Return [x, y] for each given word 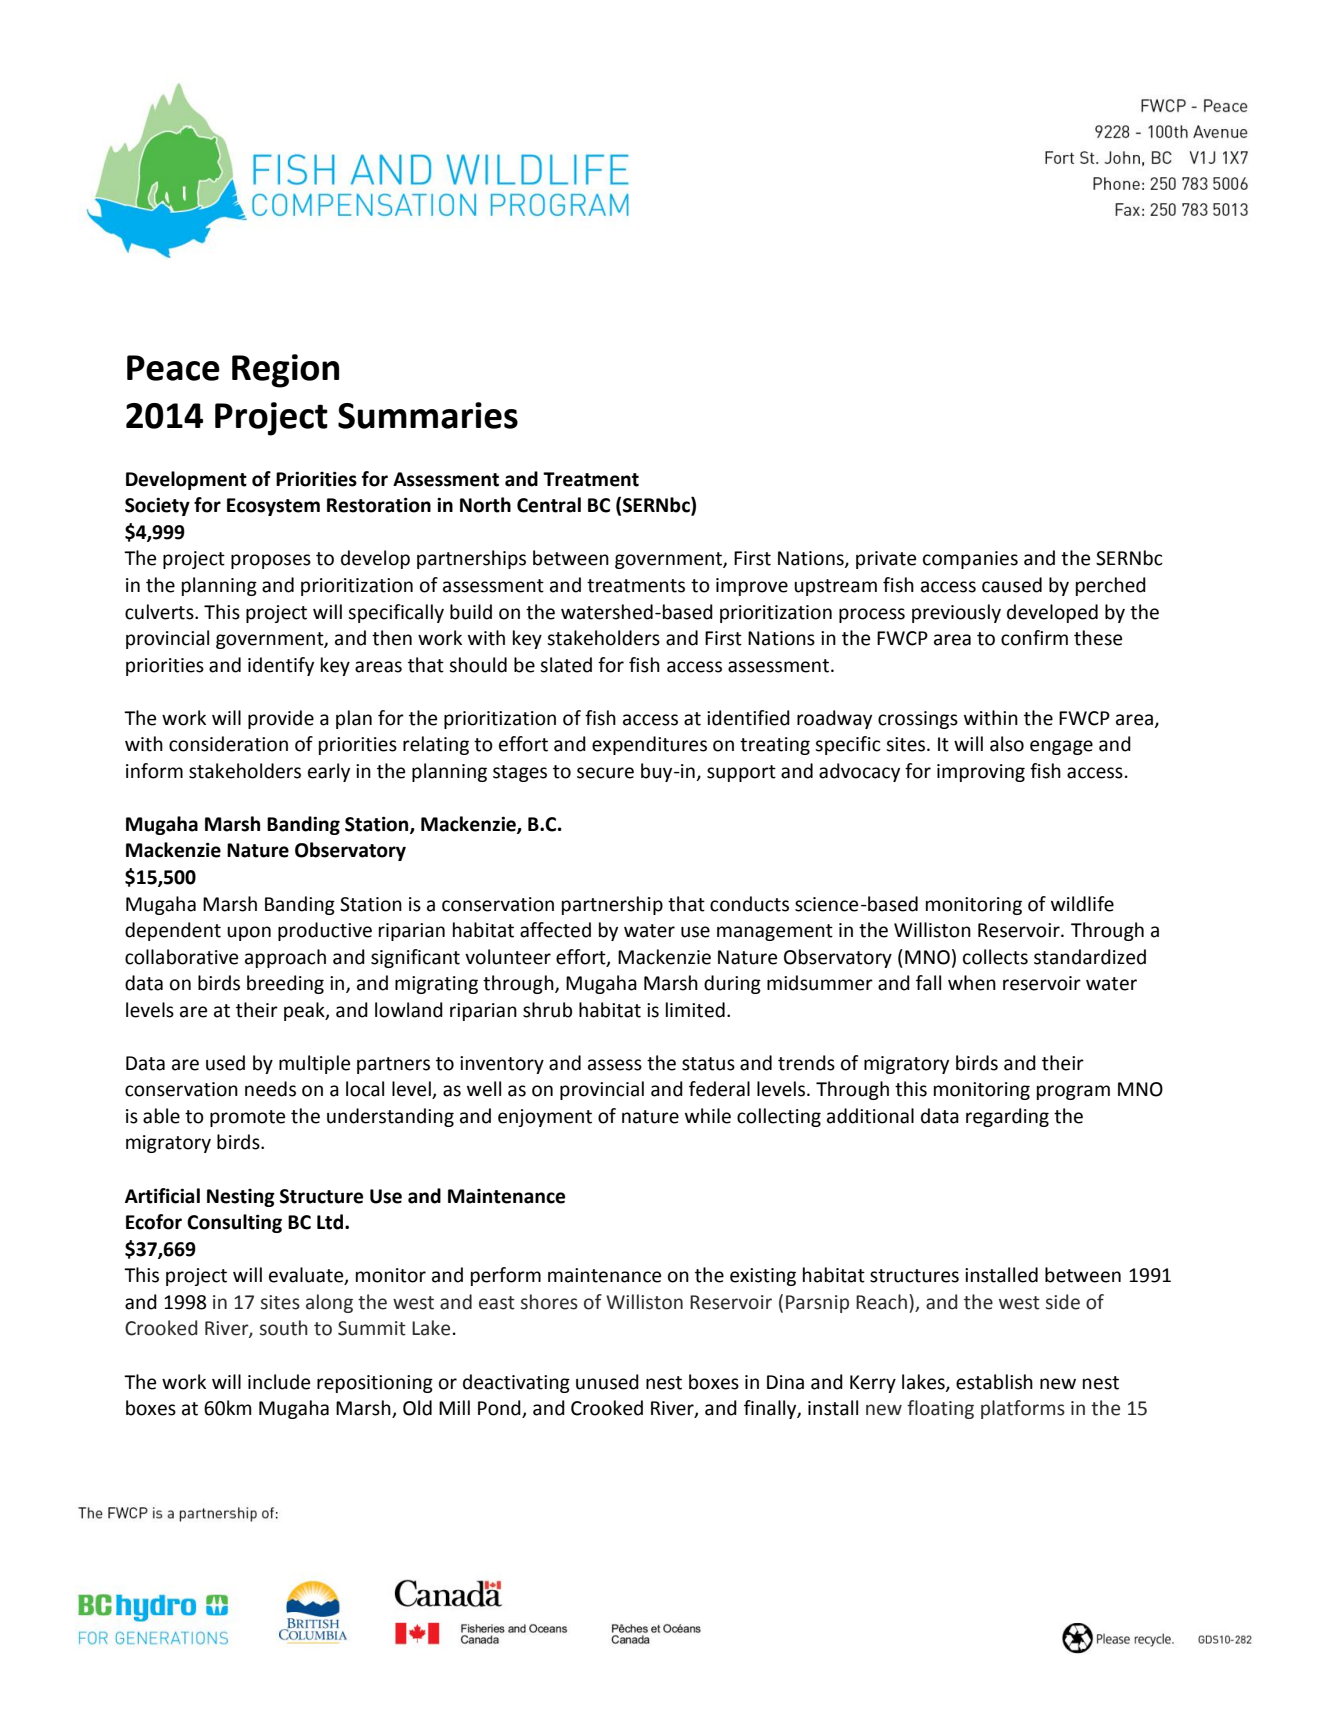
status [708, 1064]
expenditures [649, 745]
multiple [314, 1064]
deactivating [516, 1383]
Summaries [428, 415]
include [279, 1382]
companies [970, 560]
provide [281, 719]
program [1073, 1092]
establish [994, 1382]
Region [285, 371]
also [1007, 744]
